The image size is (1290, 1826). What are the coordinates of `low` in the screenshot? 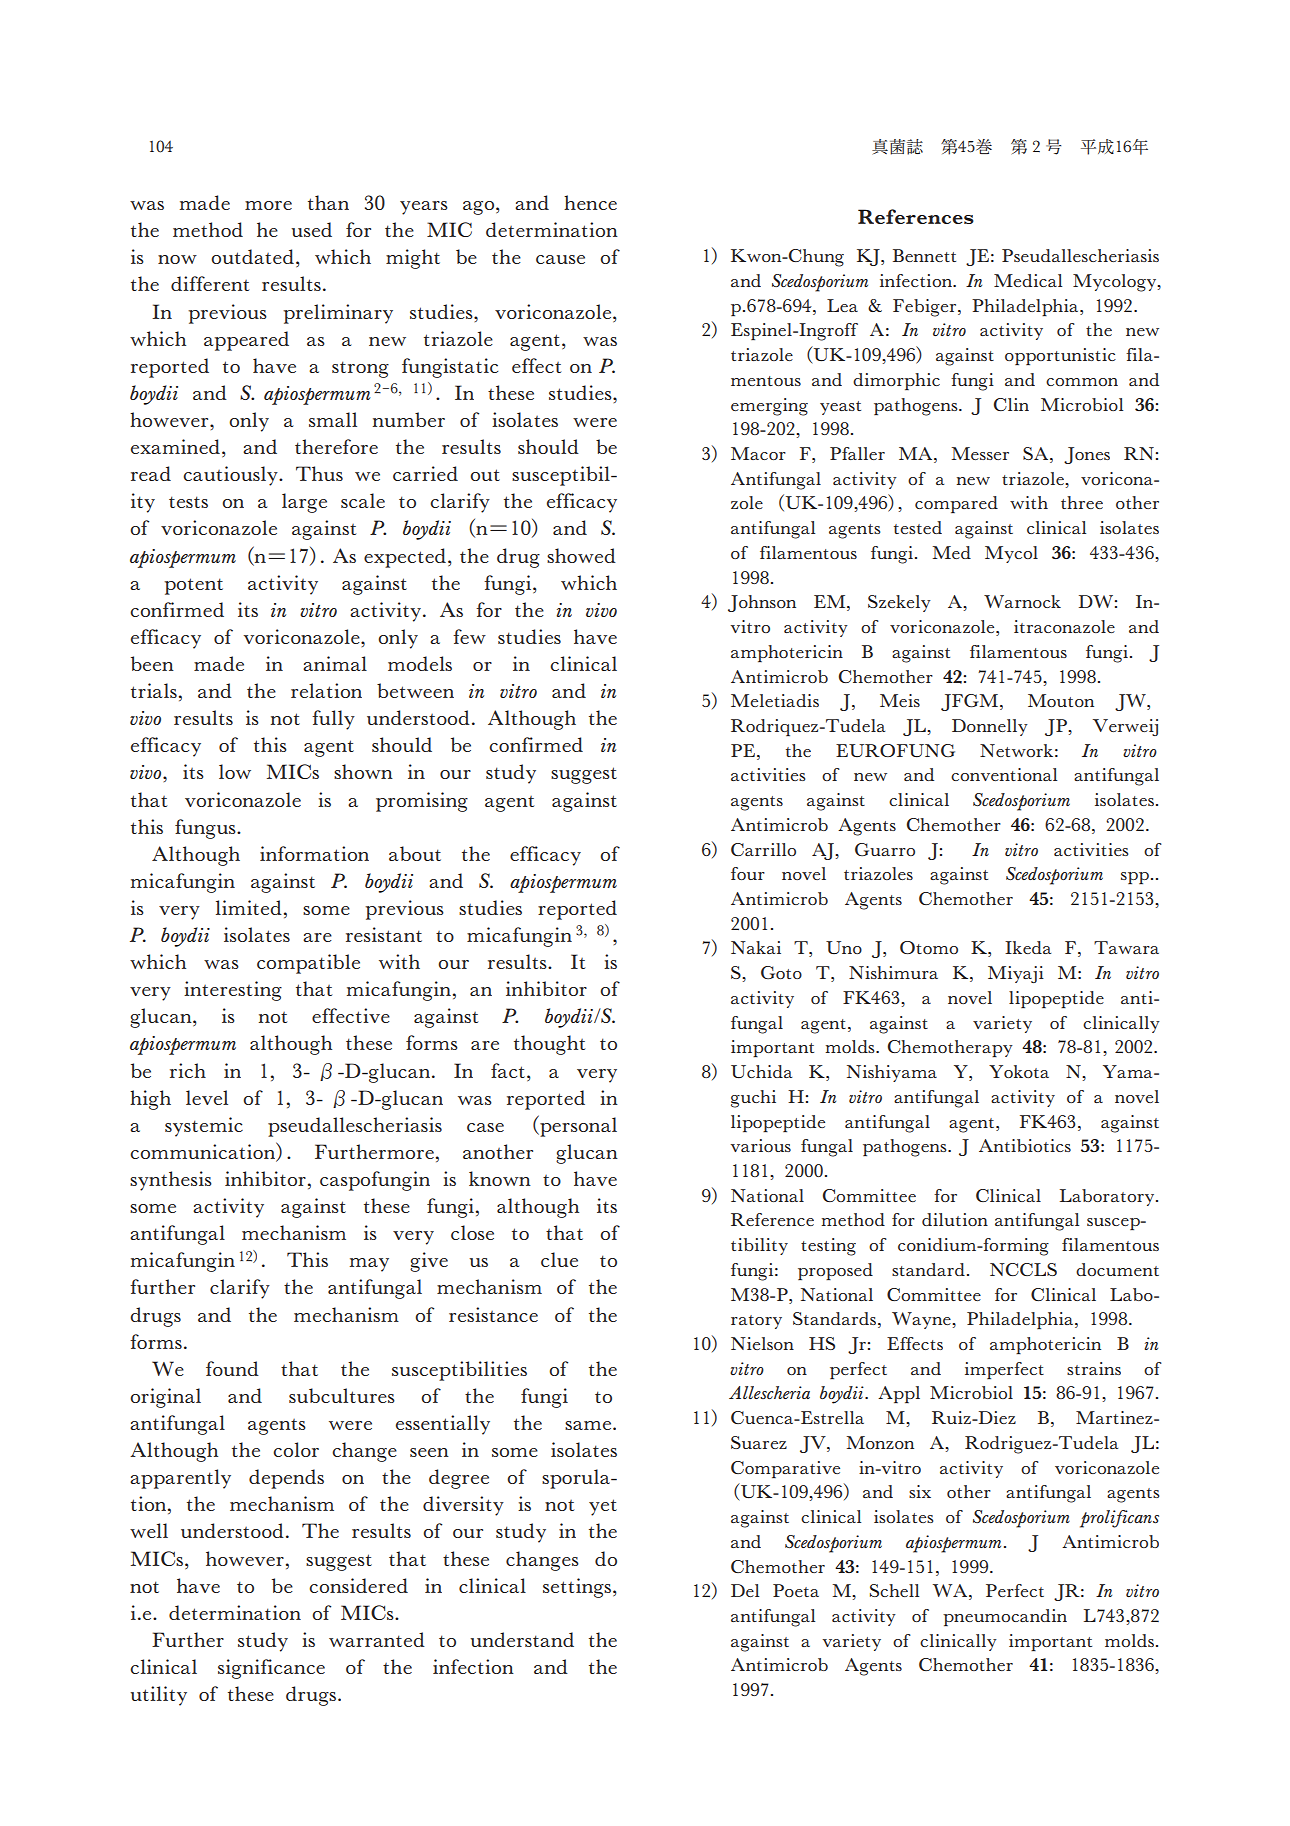 It's located at (235, 771).
